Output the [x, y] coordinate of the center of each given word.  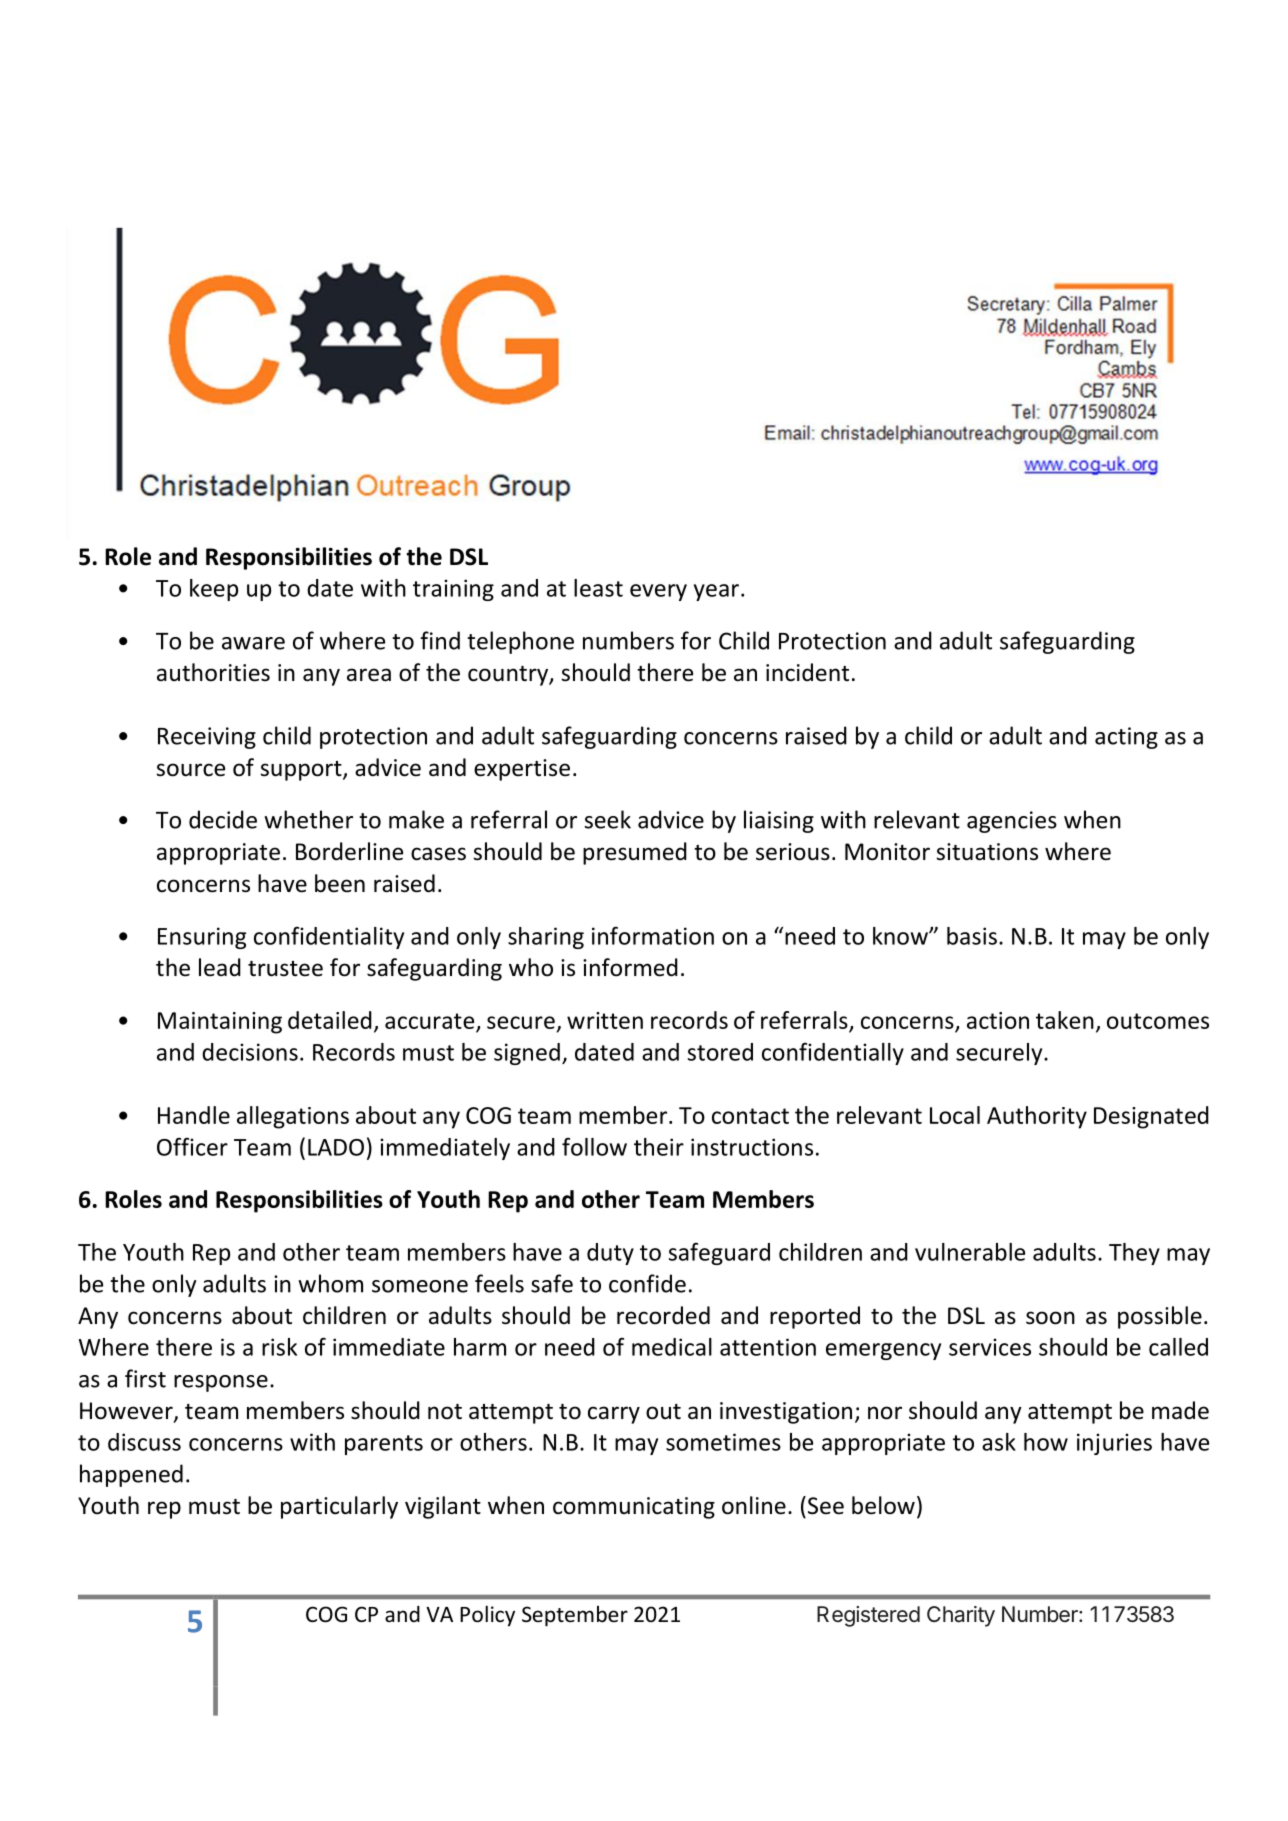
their [659, 1147]
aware [253, 643]
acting [1126, 738]
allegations [293, 1117]
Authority [1037, 1117]
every [658, 592]
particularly [339, 1507]
